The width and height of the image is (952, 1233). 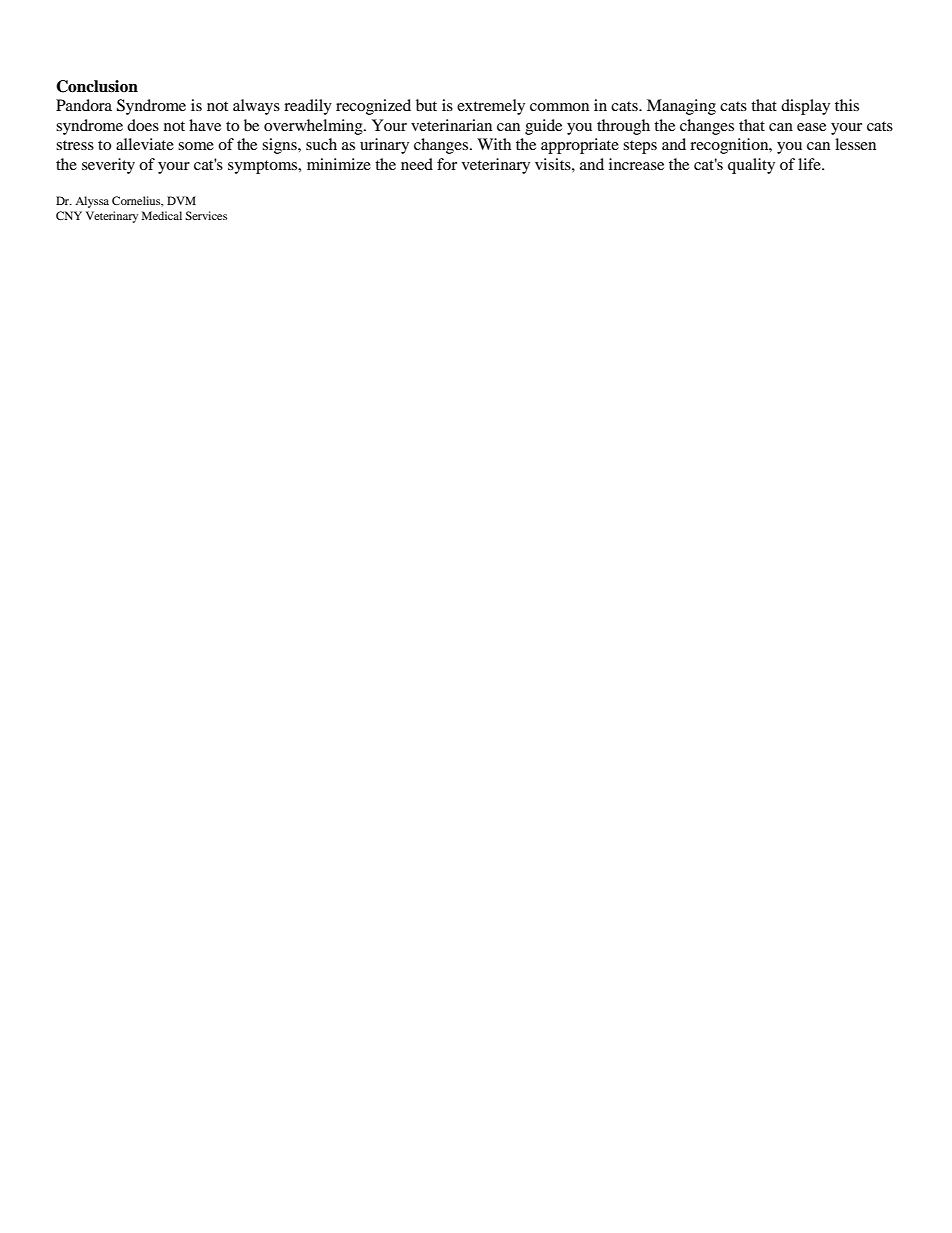 What do you see at coordinates (206, 215) in the image?
I see `Services` at bounding box center [206, 215].
